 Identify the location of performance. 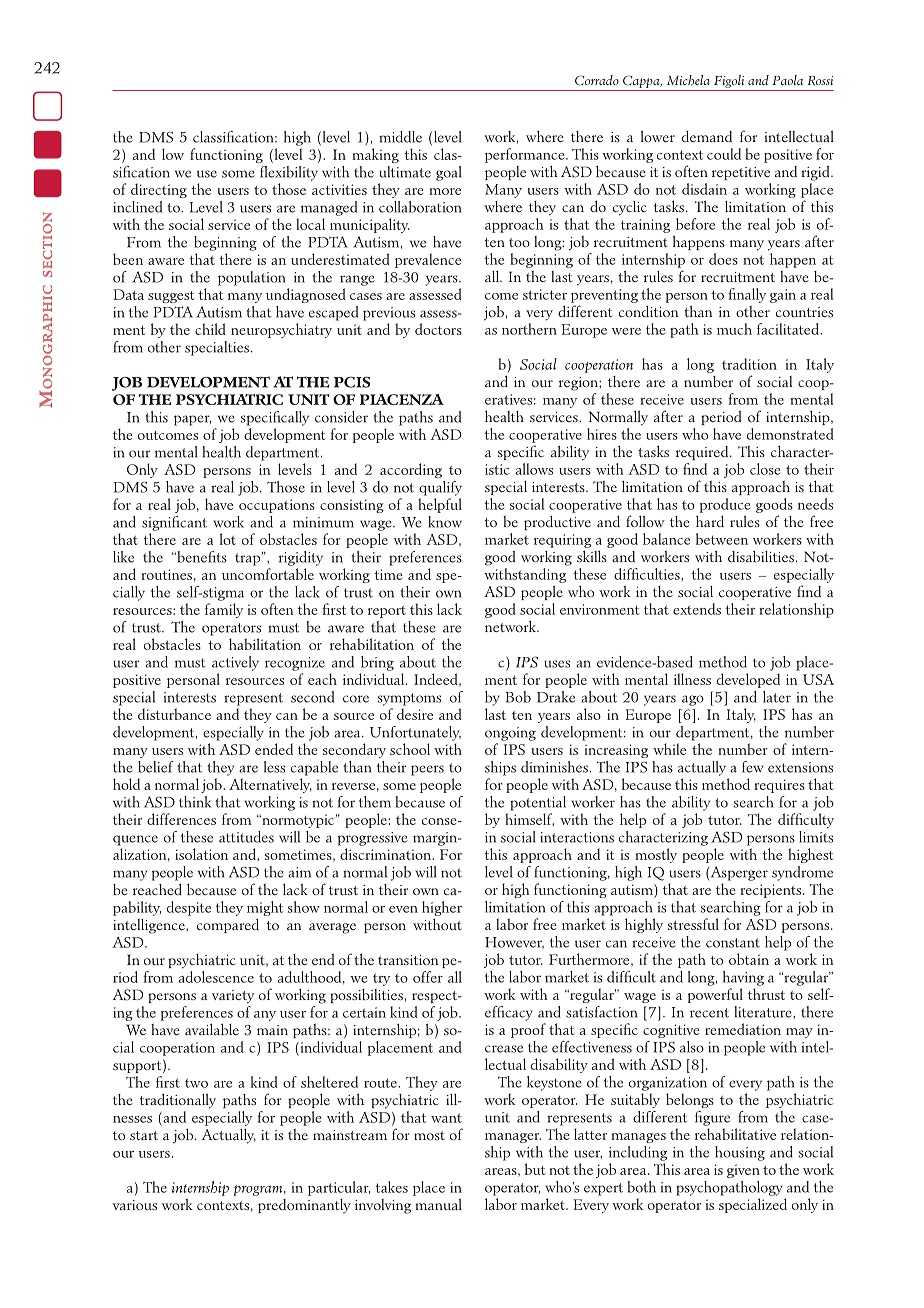
(526, 155).
